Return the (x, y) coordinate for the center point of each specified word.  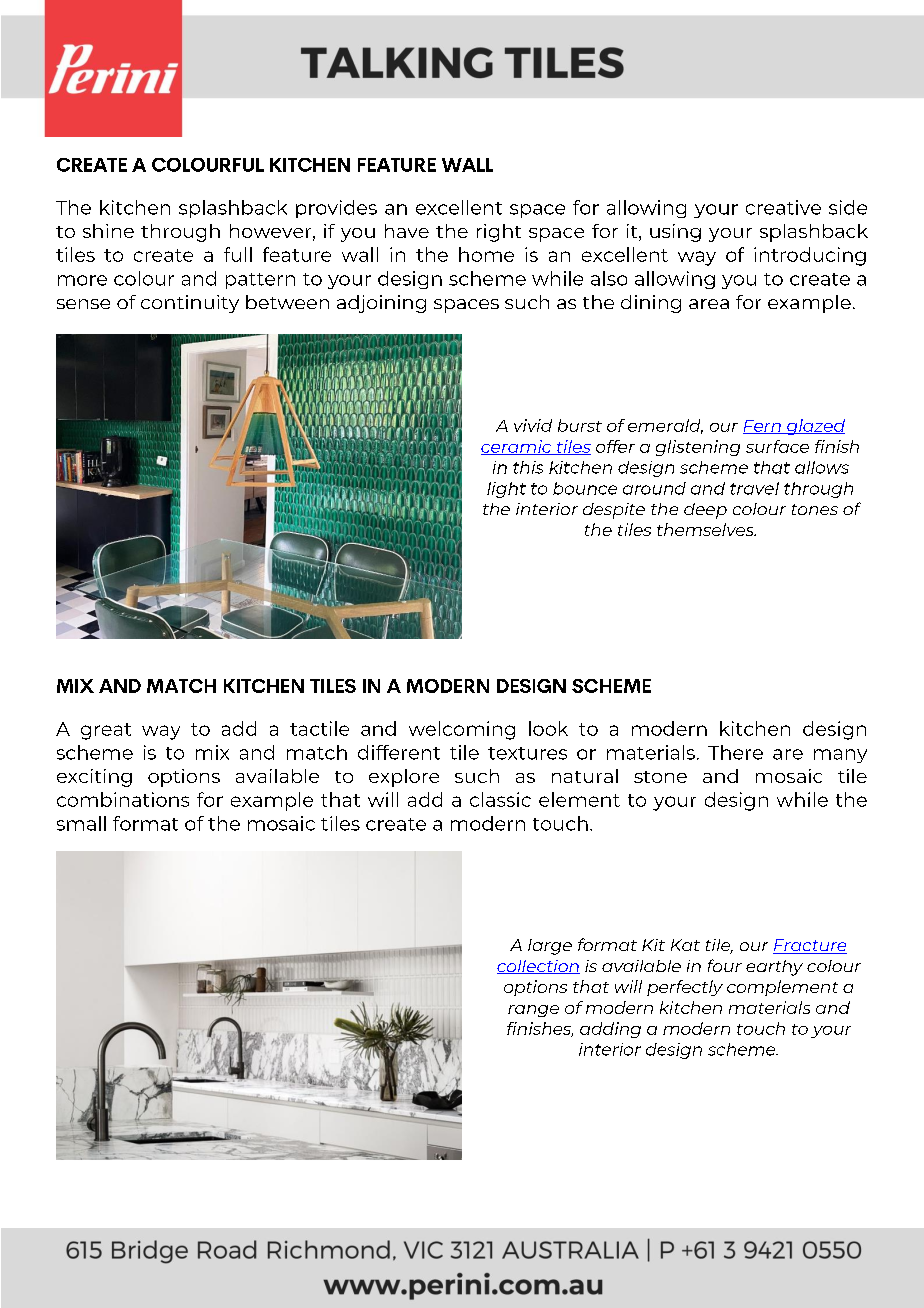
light (506, 490)
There (735, 752)
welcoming (462, 730)
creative (783, 207)
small (81, 823)
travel (754, 488)
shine (108, 231)
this (528, 467)
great (106, 731)
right (499, 233)
